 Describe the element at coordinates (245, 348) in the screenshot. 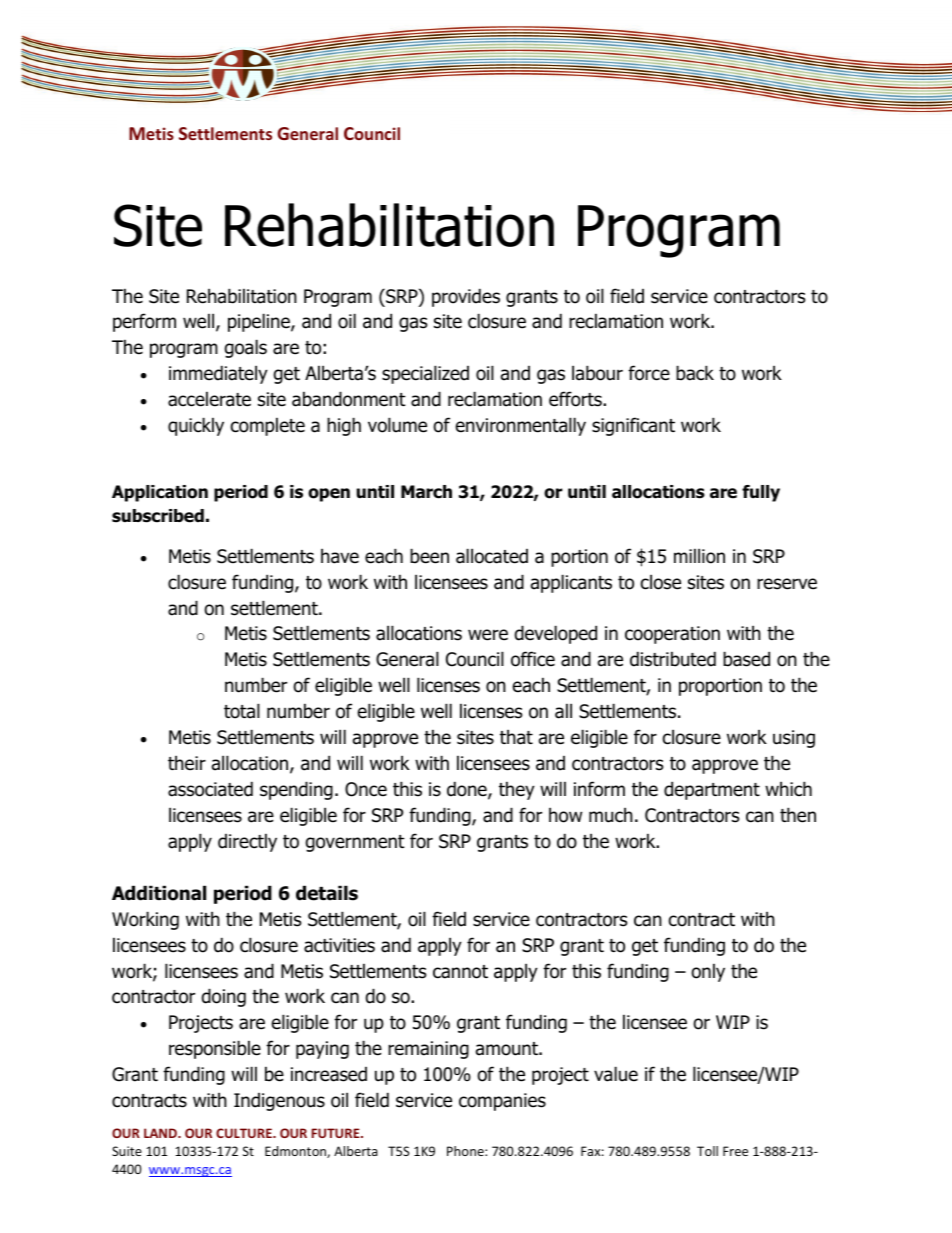

I see `goals` at that location.
